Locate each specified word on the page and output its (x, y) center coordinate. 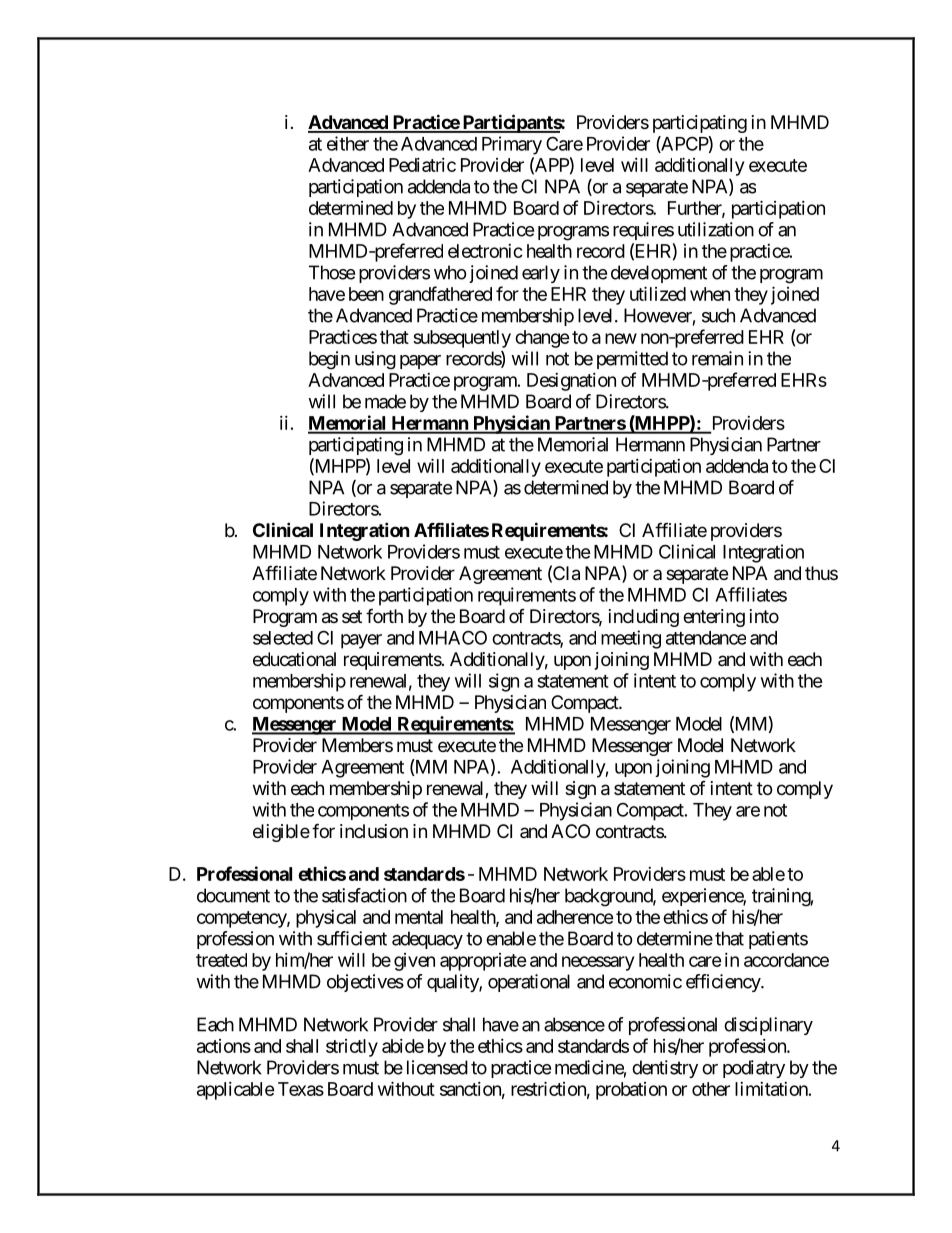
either (348, 143)
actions (224, 1046)
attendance (706, 638)
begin (329, 360)
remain (717, 358)
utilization (716, 229)
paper (420, 362)
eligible (281, 833)
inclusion (374, 831)
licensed (437, 1067)
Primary (512, 145)
